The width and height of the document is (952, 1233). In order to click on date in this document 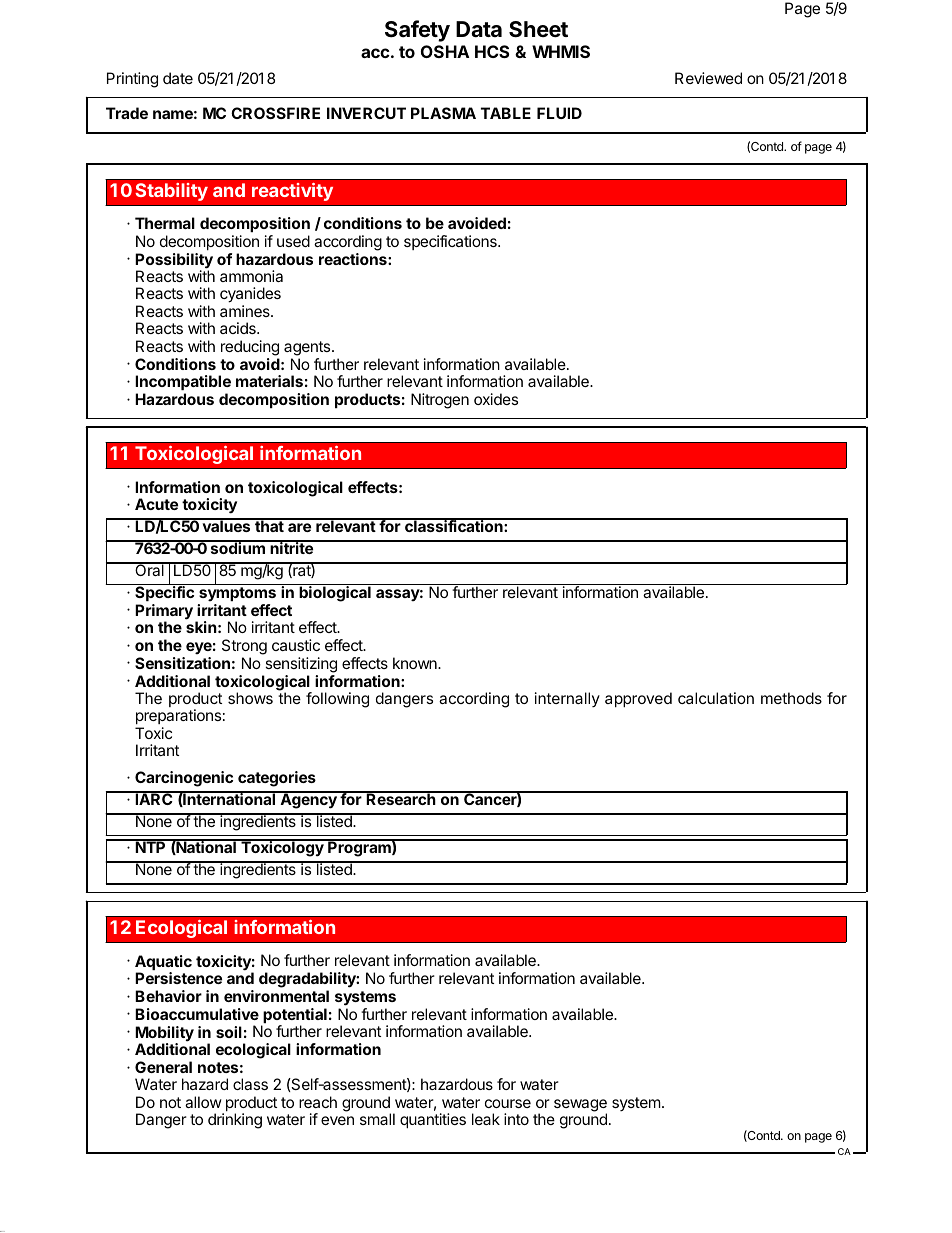, I will do `click(178, 78)`.
